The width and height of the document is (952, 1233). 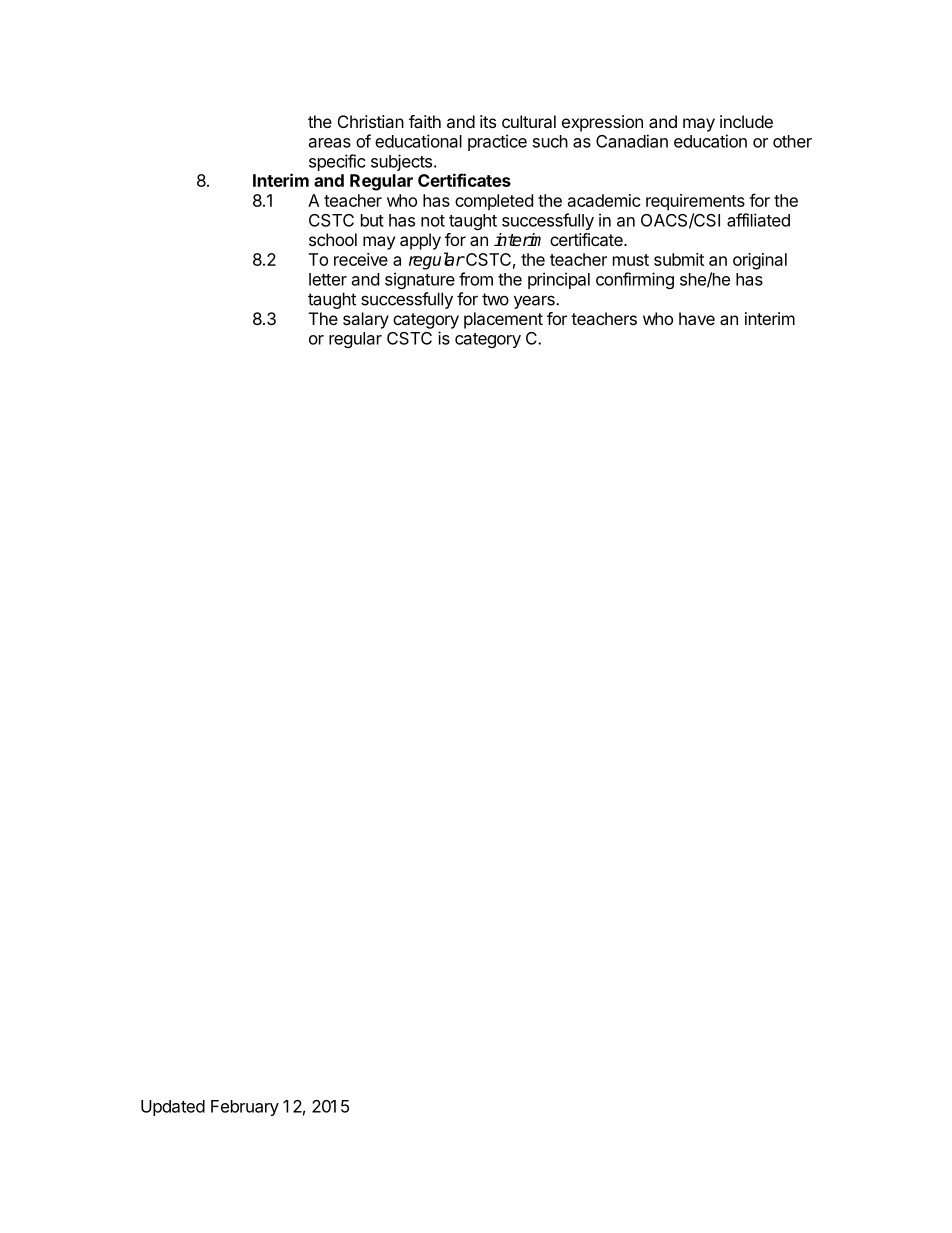 What do you see at coordinates (366, 320) in the document?
I see `salary` at bounding box center [366, 320].
